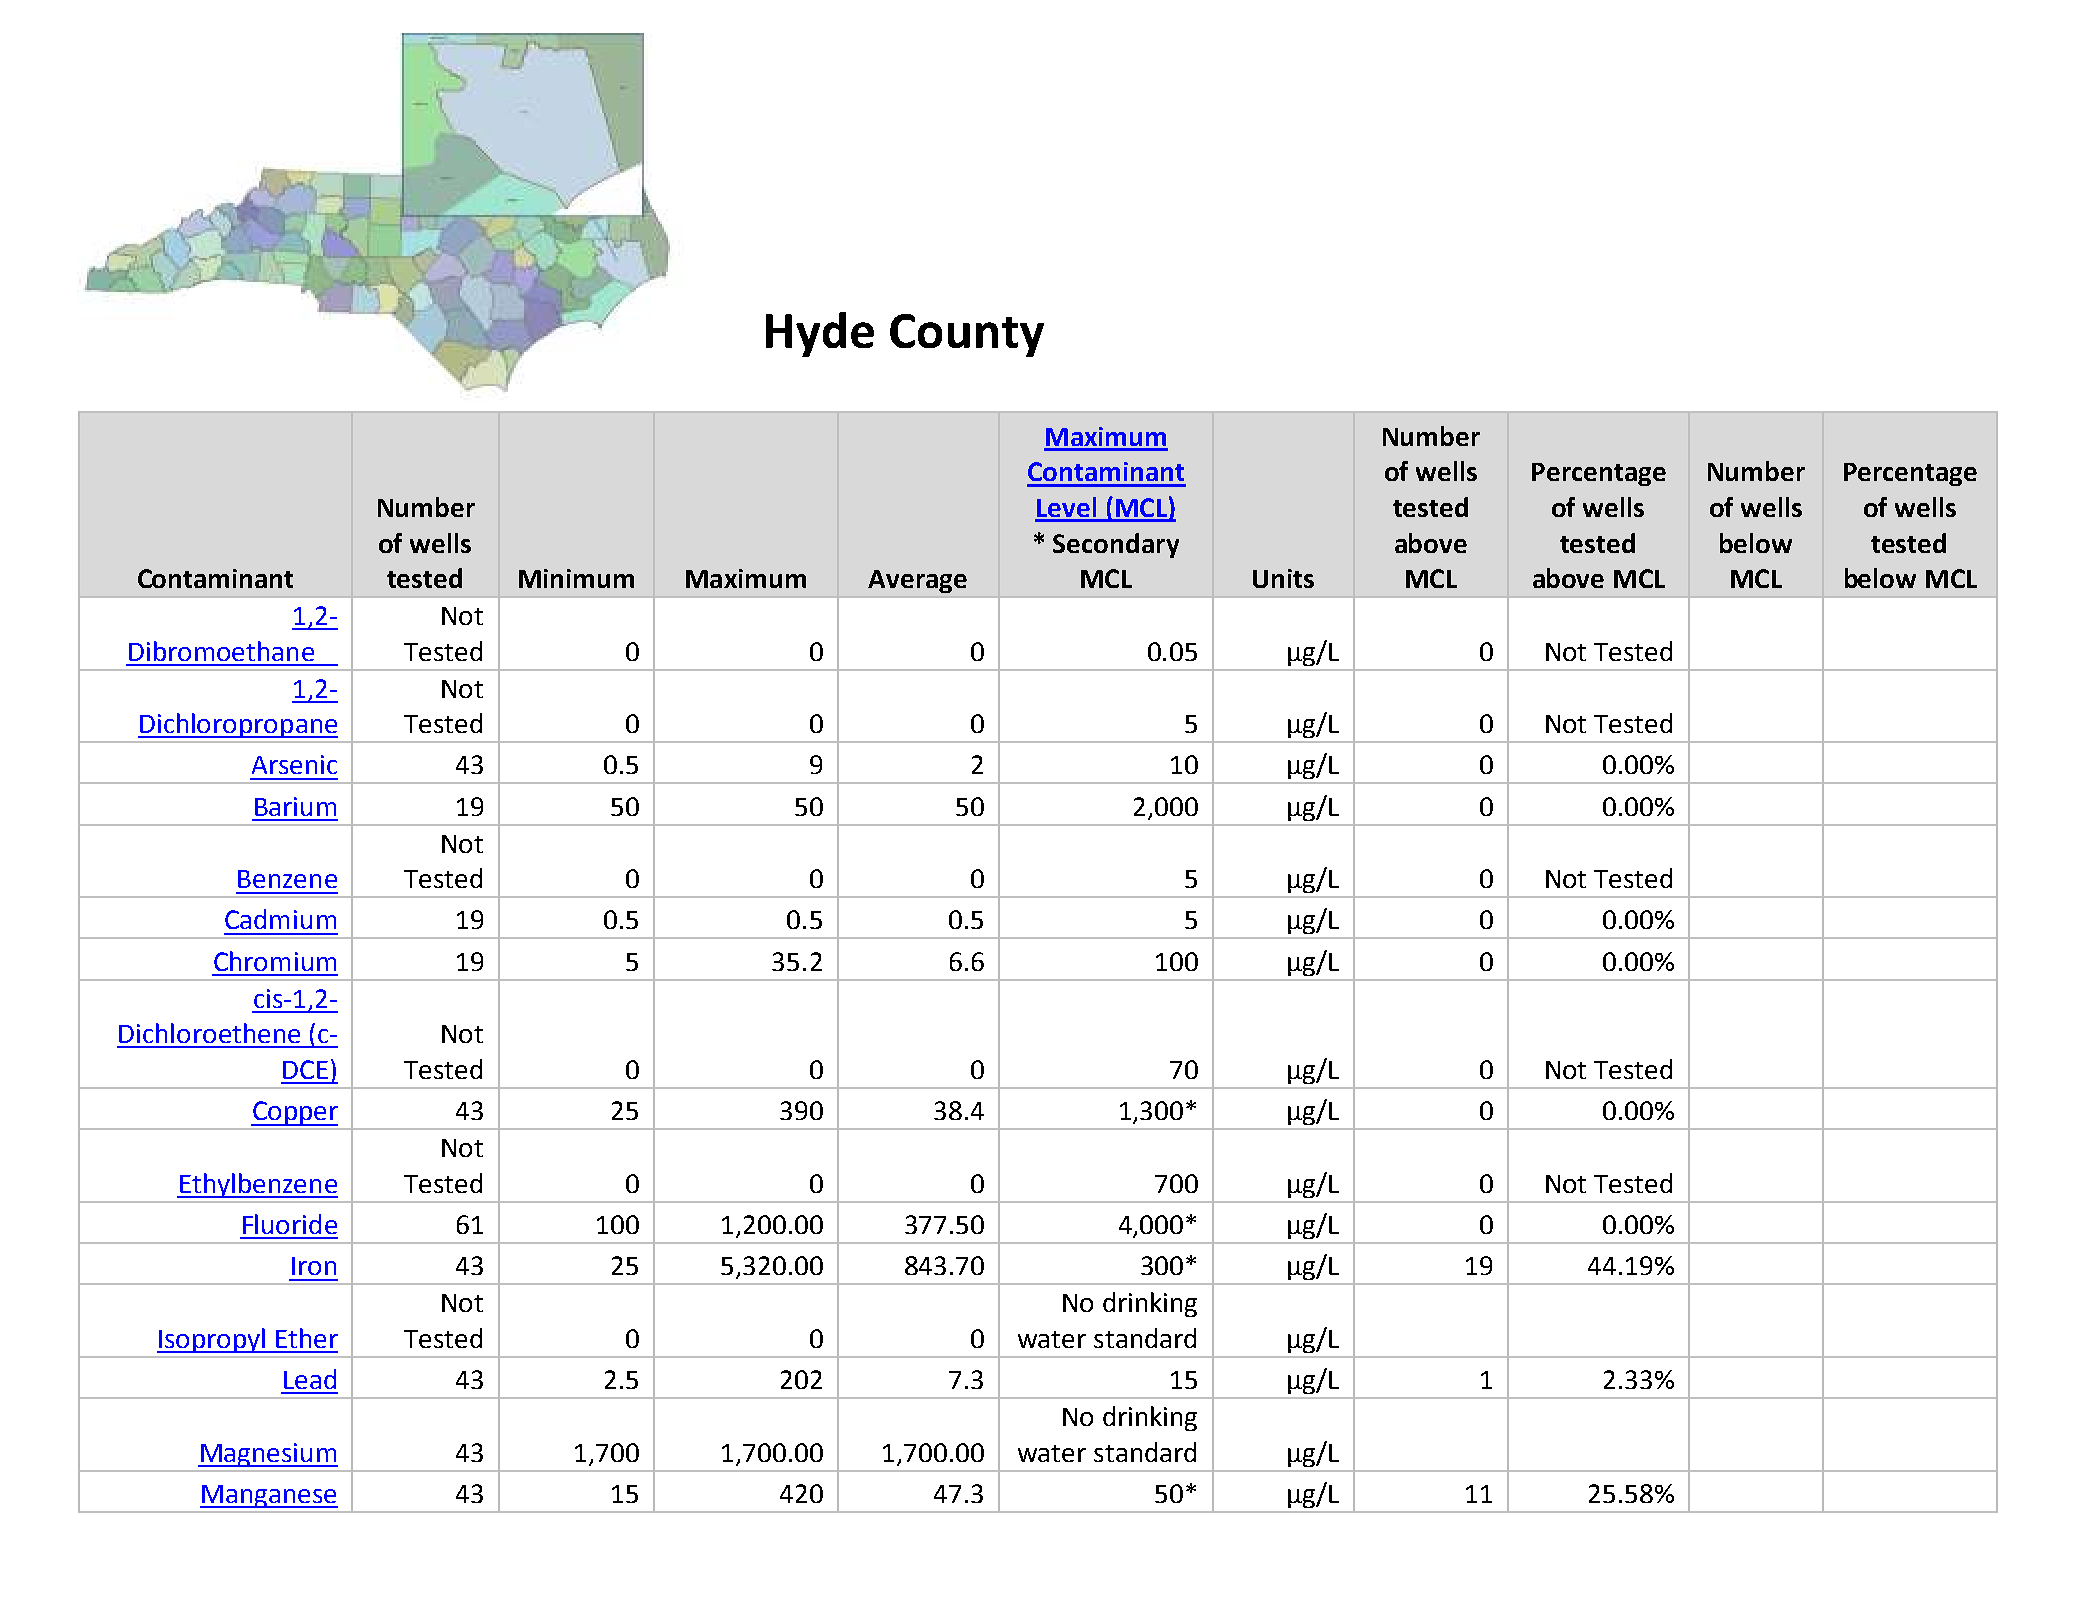 This screenshot has width=2100, height=1623. What do you see at coordinates (268, 1455) in the screenshot?
I see `Magnesium` at bounding box center [268, 1455].
